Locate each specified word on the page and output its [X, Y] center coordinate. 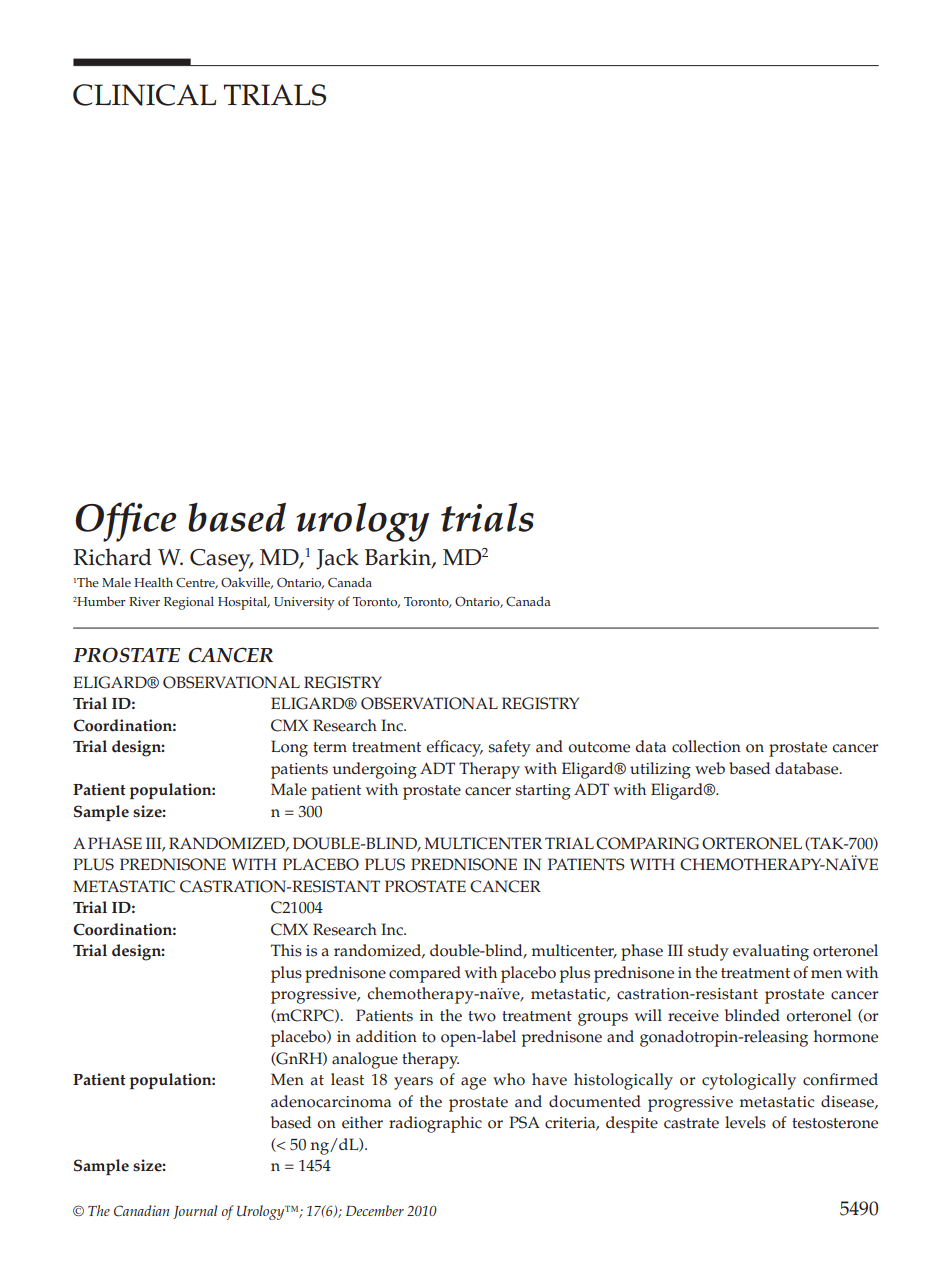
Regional [189, 603]
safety [510, 748]
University [304, 603]
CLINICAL [144, 95]
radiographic [435, 1124]
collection [706, 746]
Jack [337, 559]
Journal [195, 1212]
